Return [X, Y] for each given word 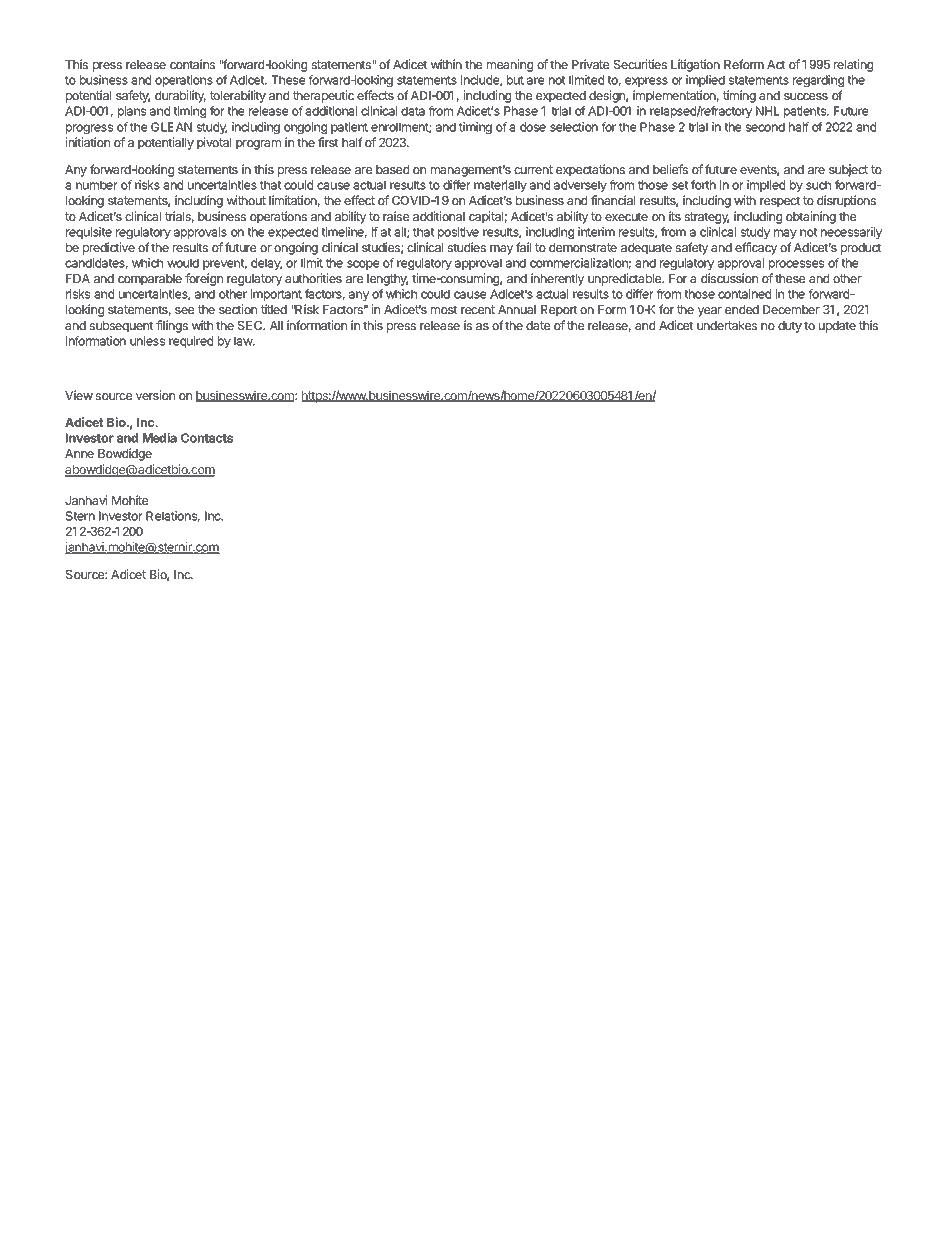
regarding [818, 81]
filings [172, 326]
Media [160, 438]
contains [192, 64]
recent [478, 309]
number [97, 185]
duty [790, 327]
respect [780, 202]
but [515, 80]
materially [500, 186]
